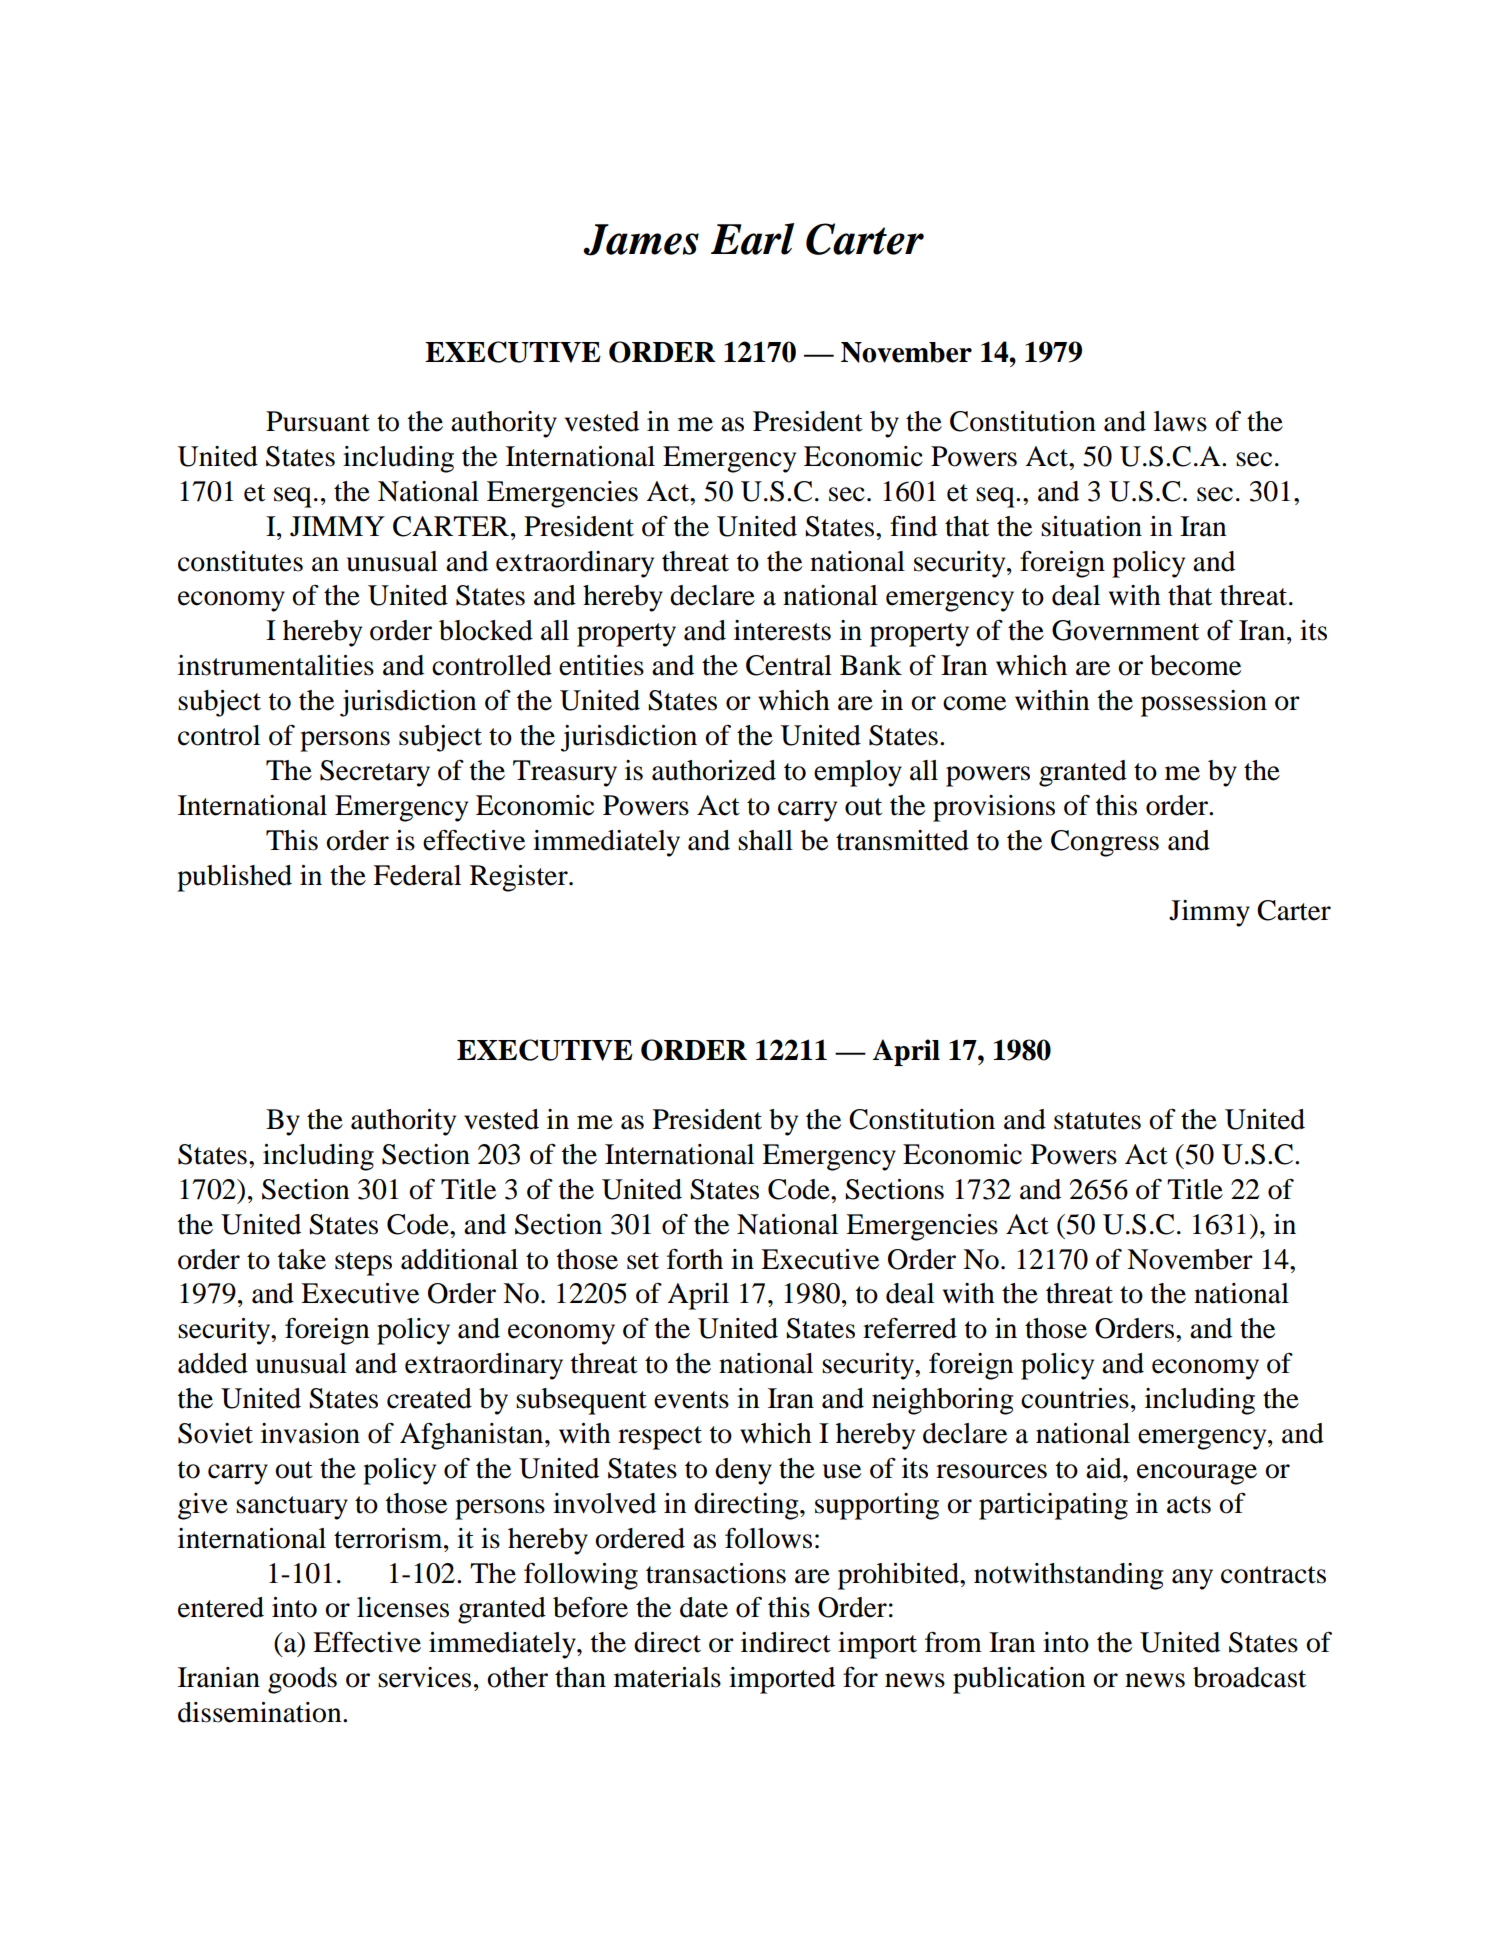 The width and height of the image is (1508, 1952). I want to click on published, so click(234, 878).
